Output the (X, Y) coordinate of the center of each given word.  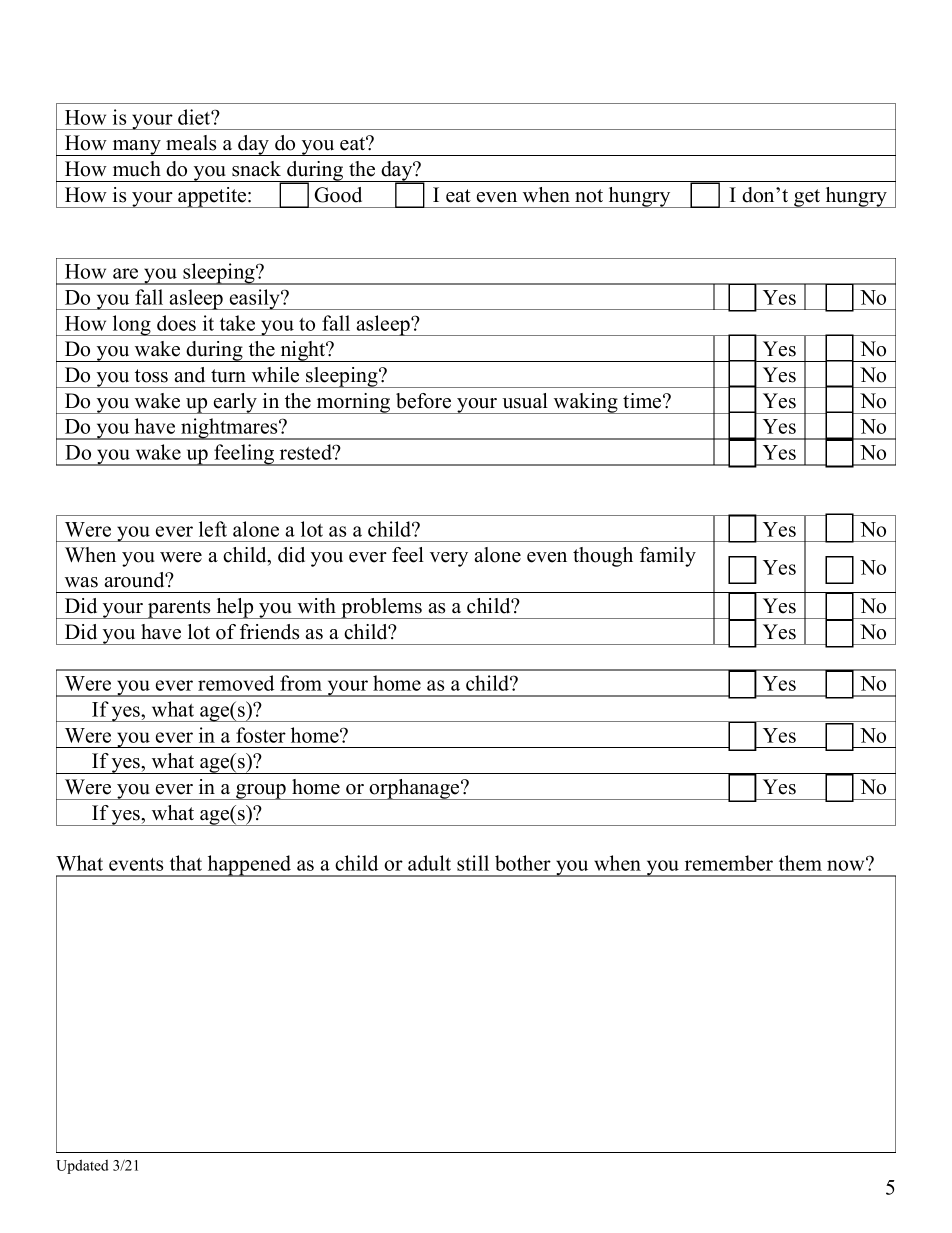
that (186, 863)
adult (429, 863)
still (473, 863)
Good (338, 195)
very (449, 559)
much (137, 169)
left (213, 529)
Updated (82, 1166)
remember (729, 863)
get (807, 198)
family (668, 557)
